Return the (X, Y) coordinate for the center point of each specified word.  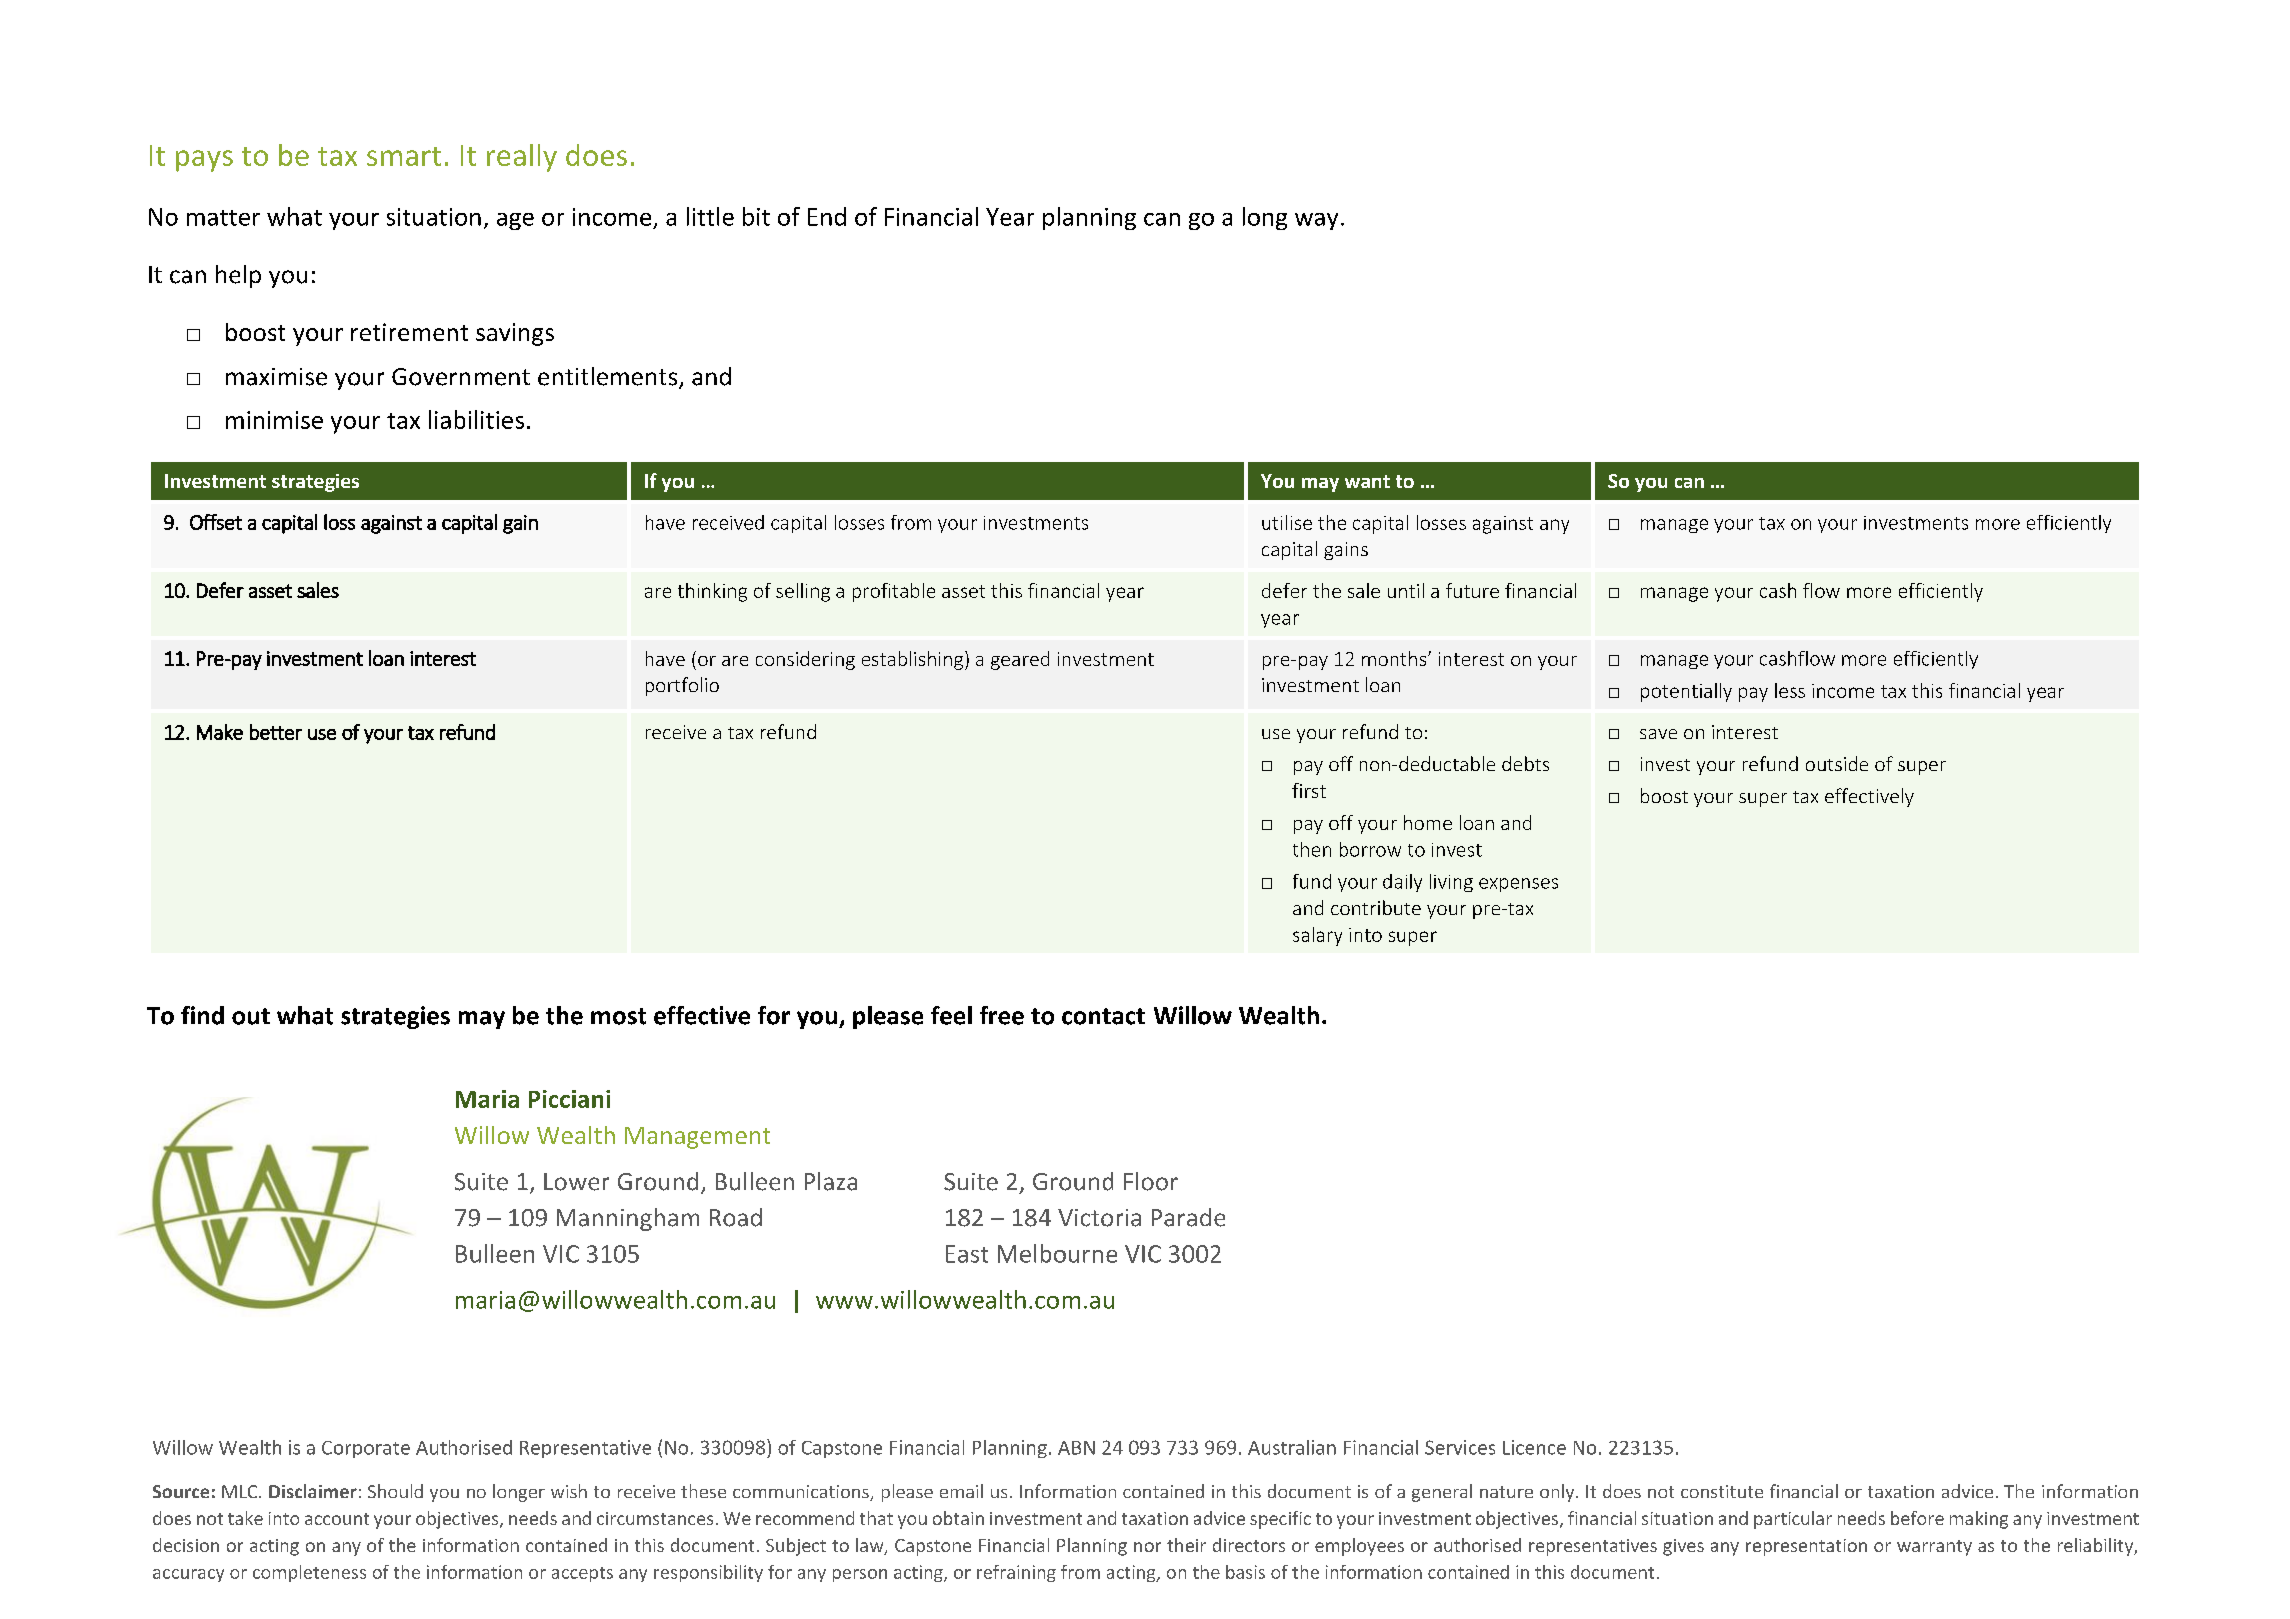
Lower (576, 1182)
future (1472, 590)
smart (404, 156)
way (1316, 221)
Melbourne (1057, 1253)
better (276, 732)
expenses (1518, 885)
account (337, 1519)
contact (1103, 1016)
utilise (1287, 522)
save (1658, 734)
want (1367, 481)
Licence (1534, 1447)
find (202, 1015)
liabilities (476, 419)
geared (1020, 660)
